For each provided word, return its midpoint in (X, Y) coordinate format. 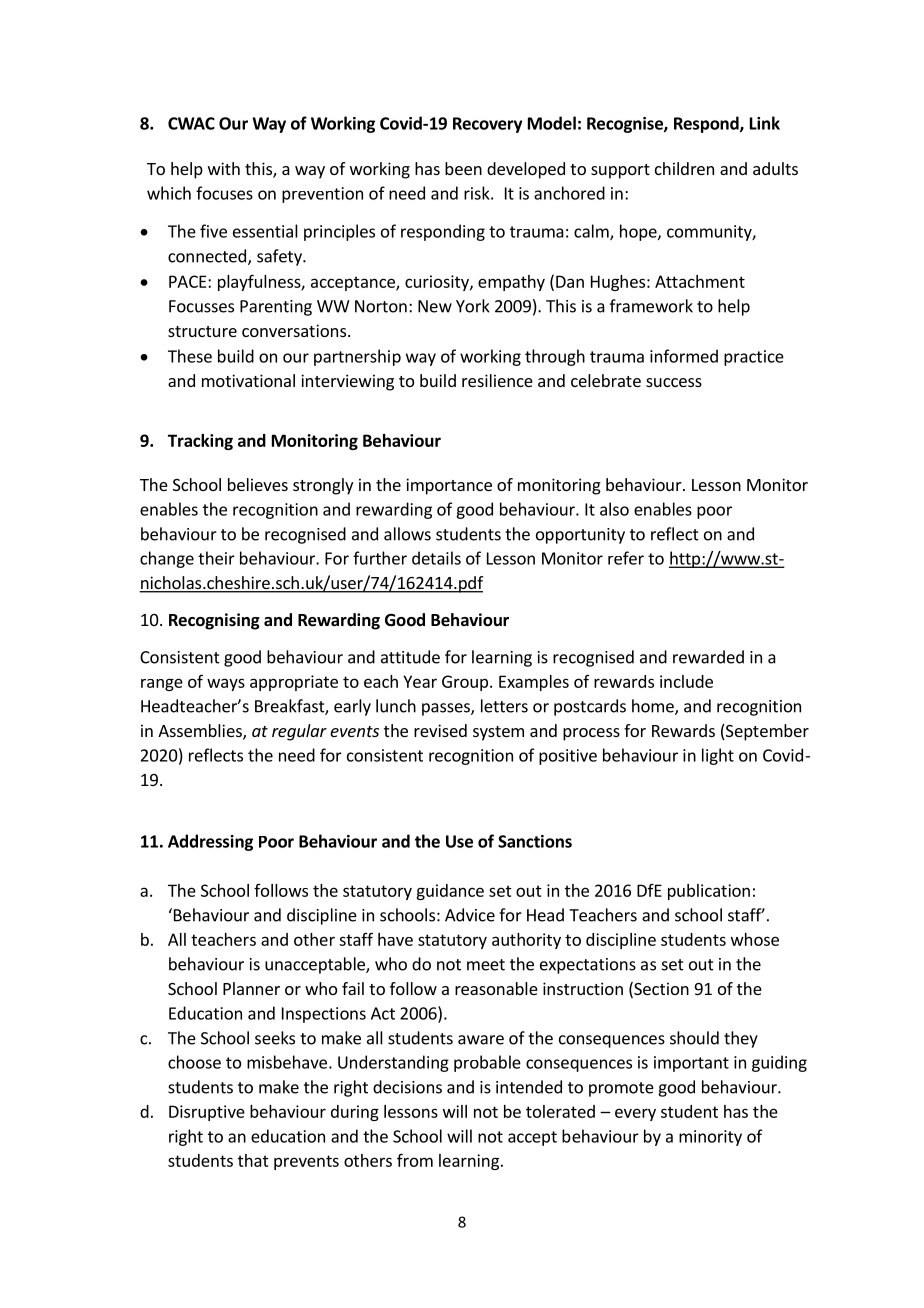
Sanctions (535, 841)
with (224, 168)
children (684, 168)
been (463, 168)
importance (449, 486)
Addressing (210, 842)
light (718, 756)
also (614, 509)
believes (258, 484)
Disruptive (207, 1113)
